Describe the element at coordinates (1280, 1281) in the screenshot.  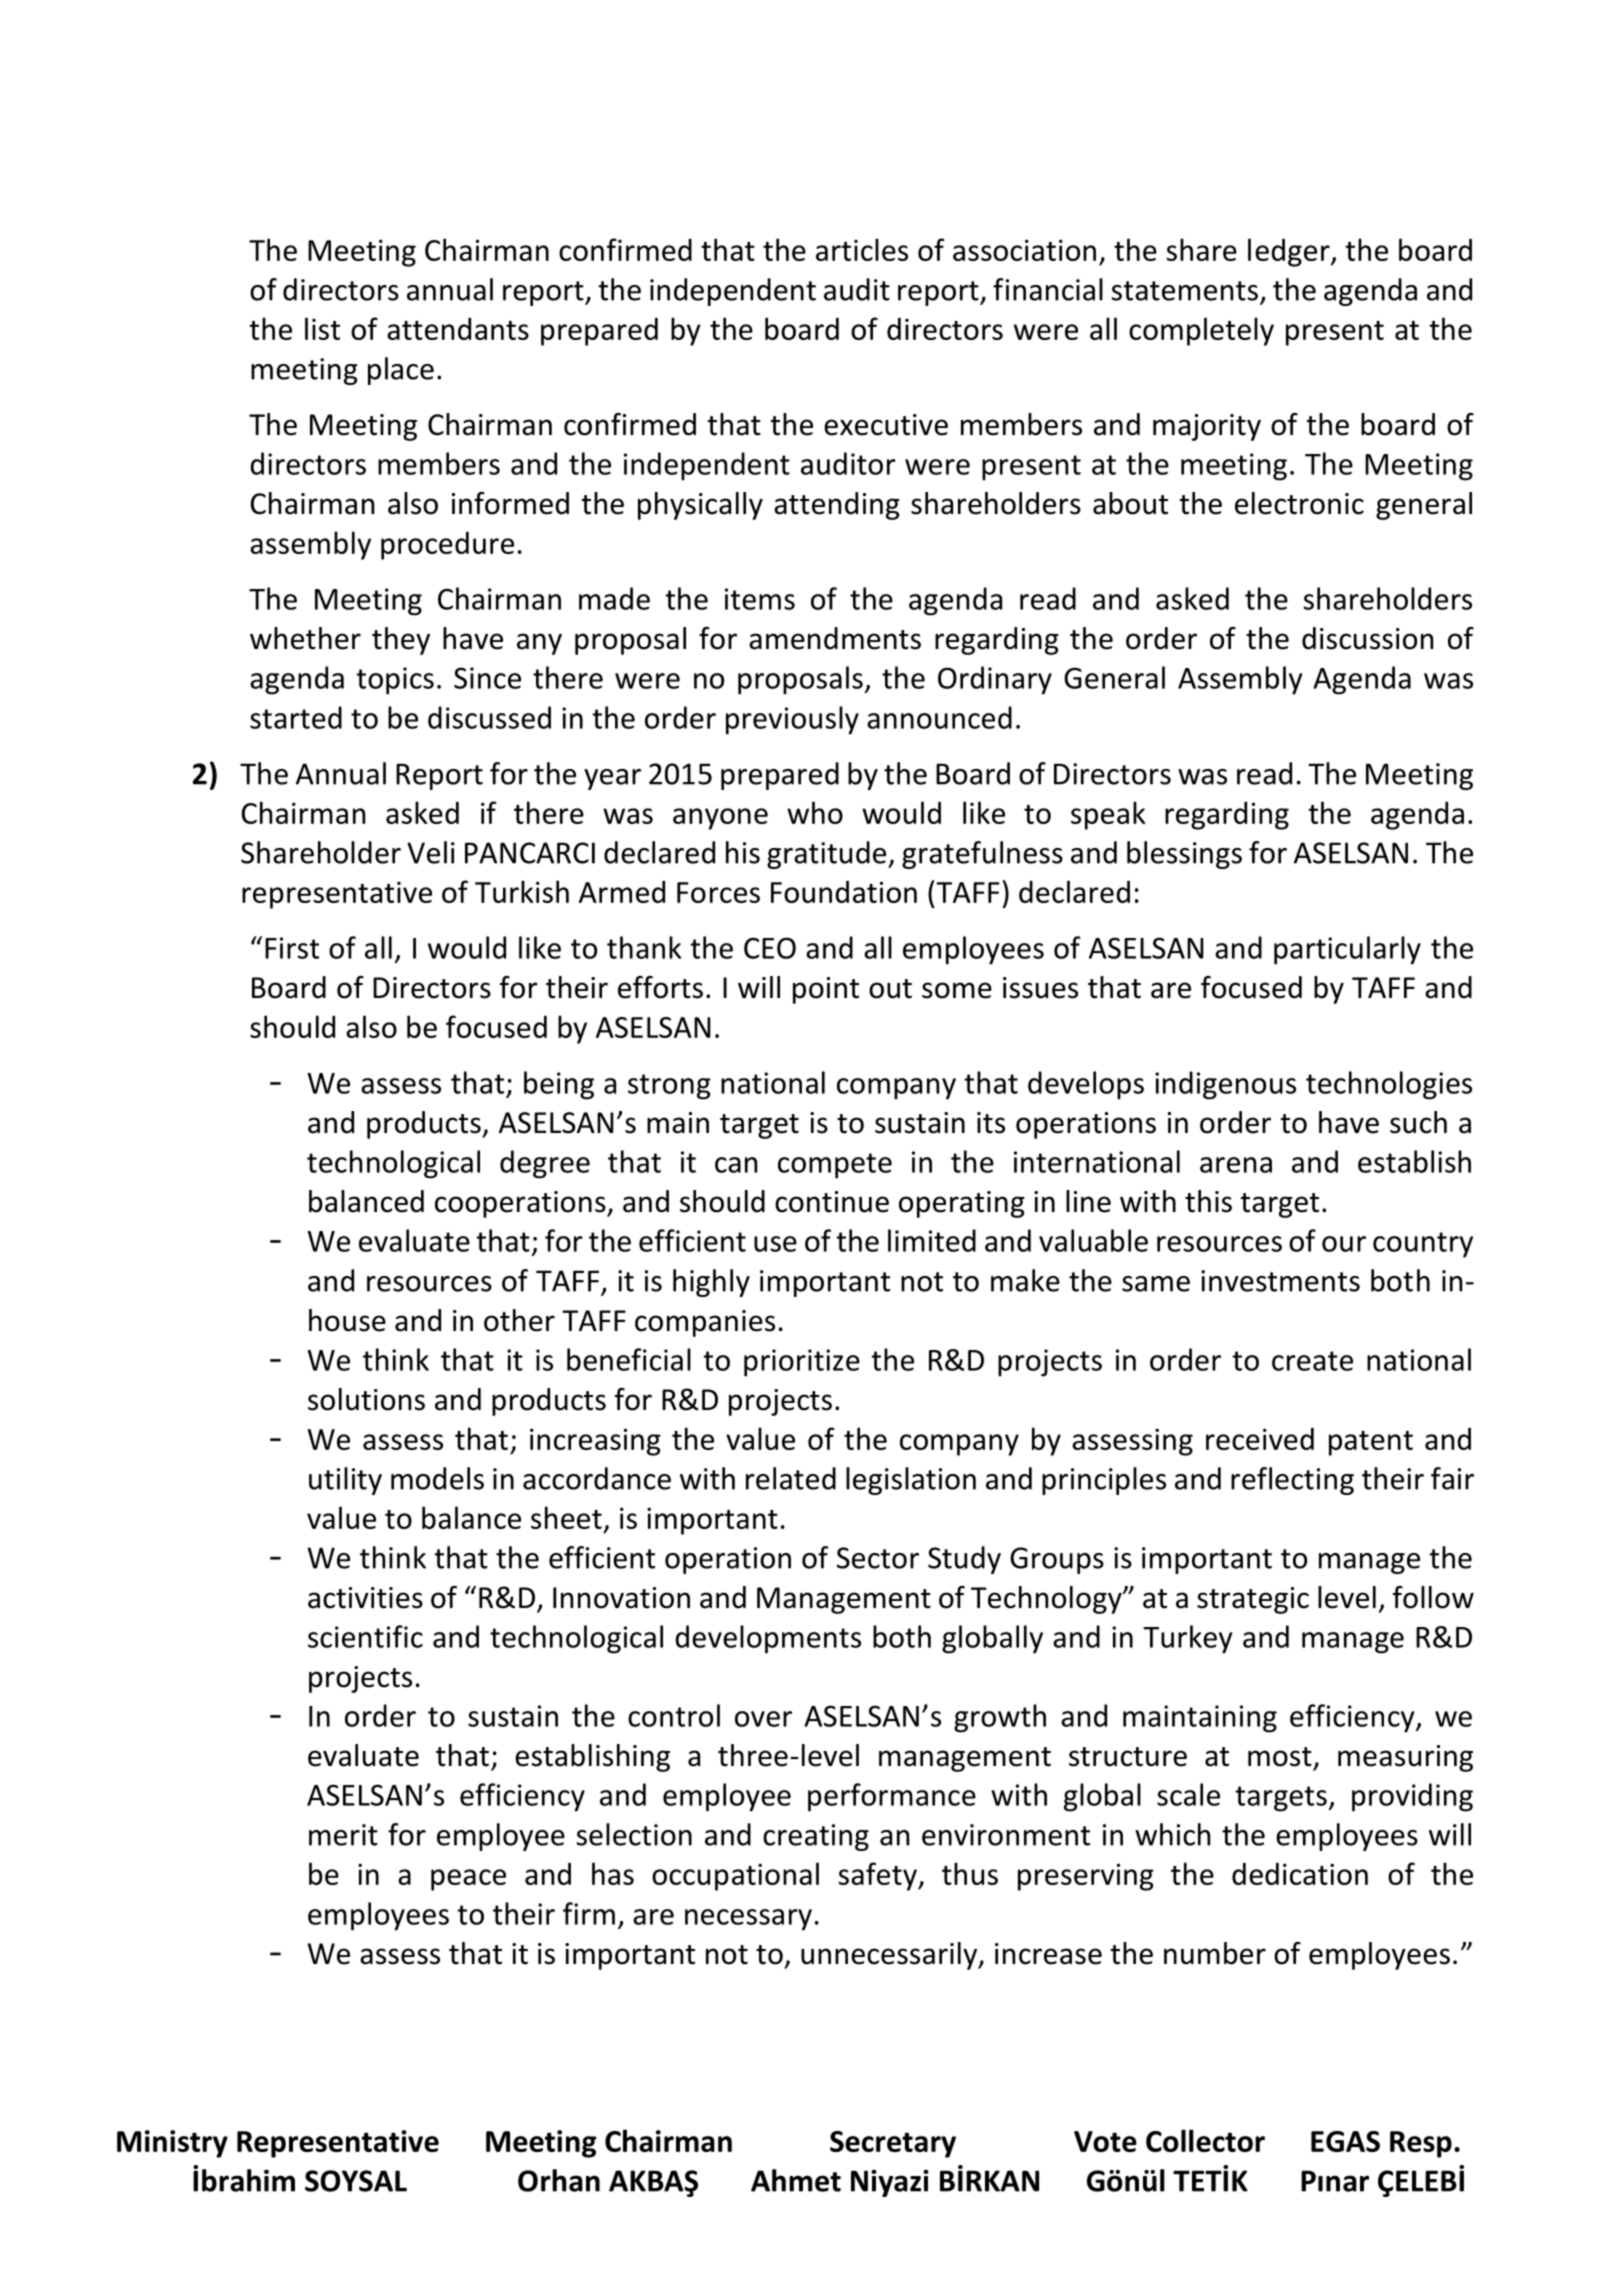
I see `investments` at that location.
